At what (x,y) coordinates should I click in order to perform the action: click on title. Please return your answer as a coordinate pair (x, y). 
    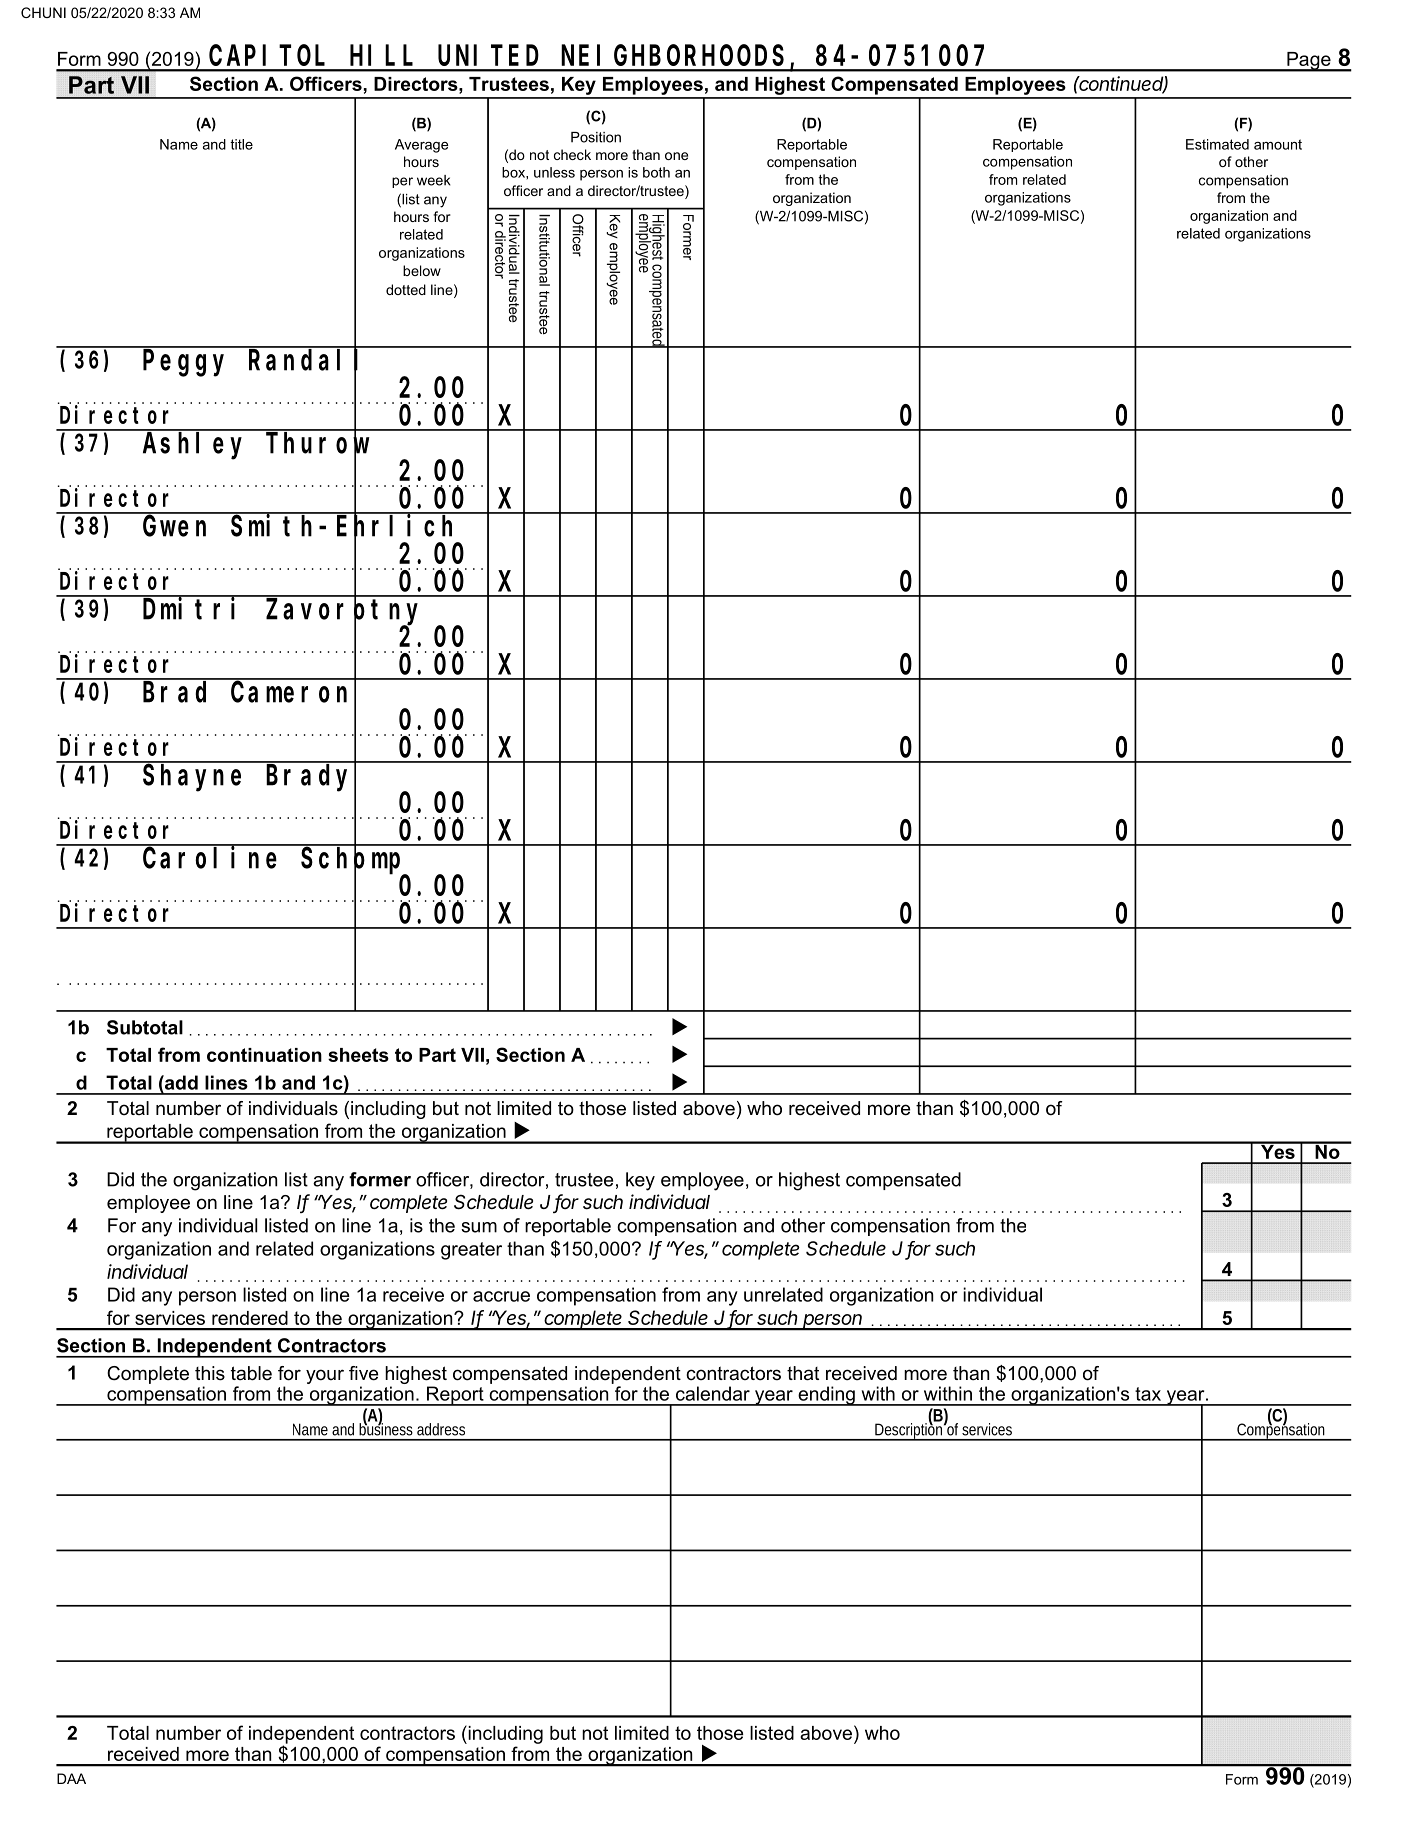
    Looking at the image, I should click on (241, 144).
